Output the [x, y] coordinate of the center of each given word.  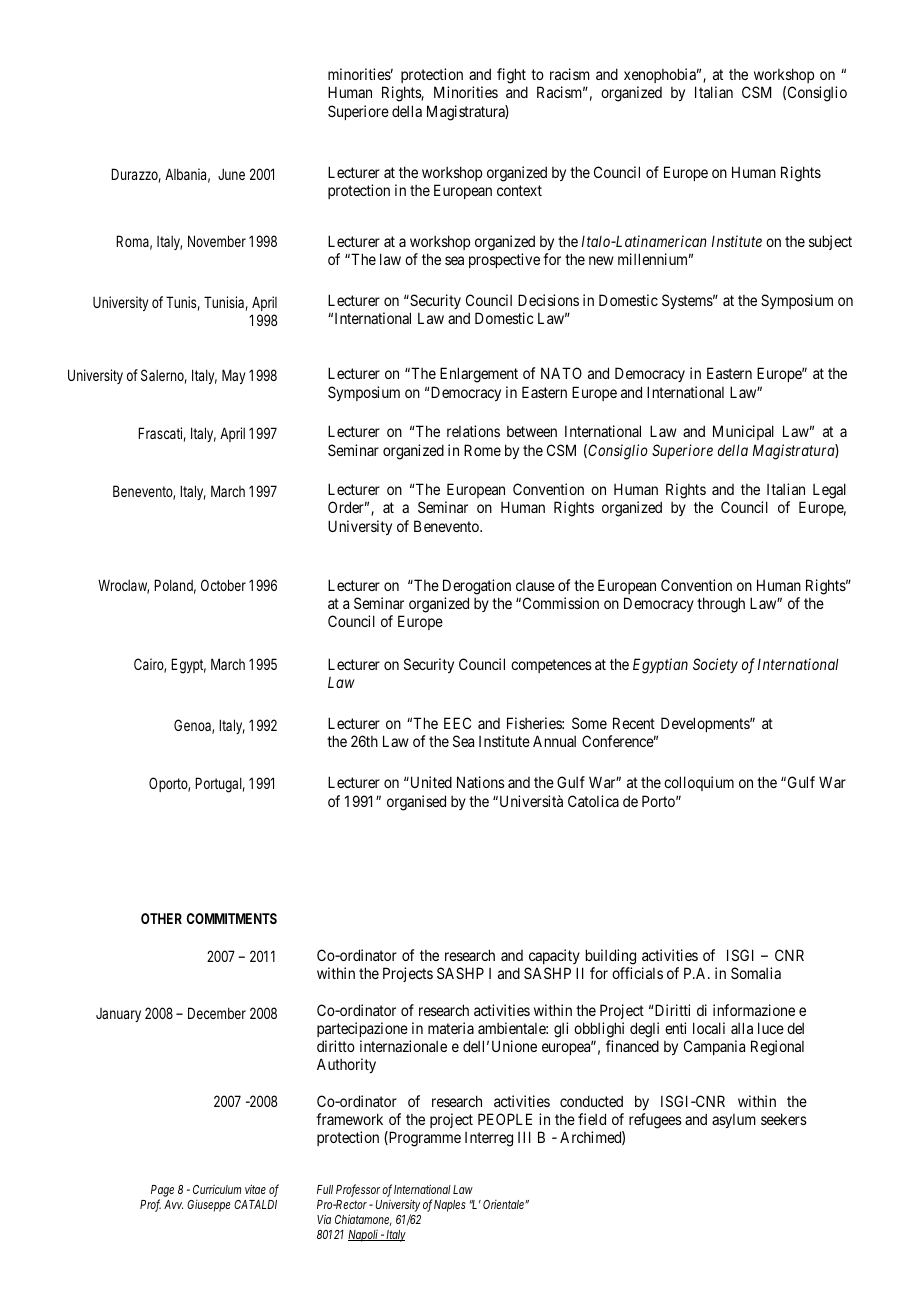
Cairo [150, 665]
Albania [187, 175]
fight [512, 77]
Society [715, 665]
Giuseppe [208, 1206]
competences [551, 666]
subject [830, 242]
